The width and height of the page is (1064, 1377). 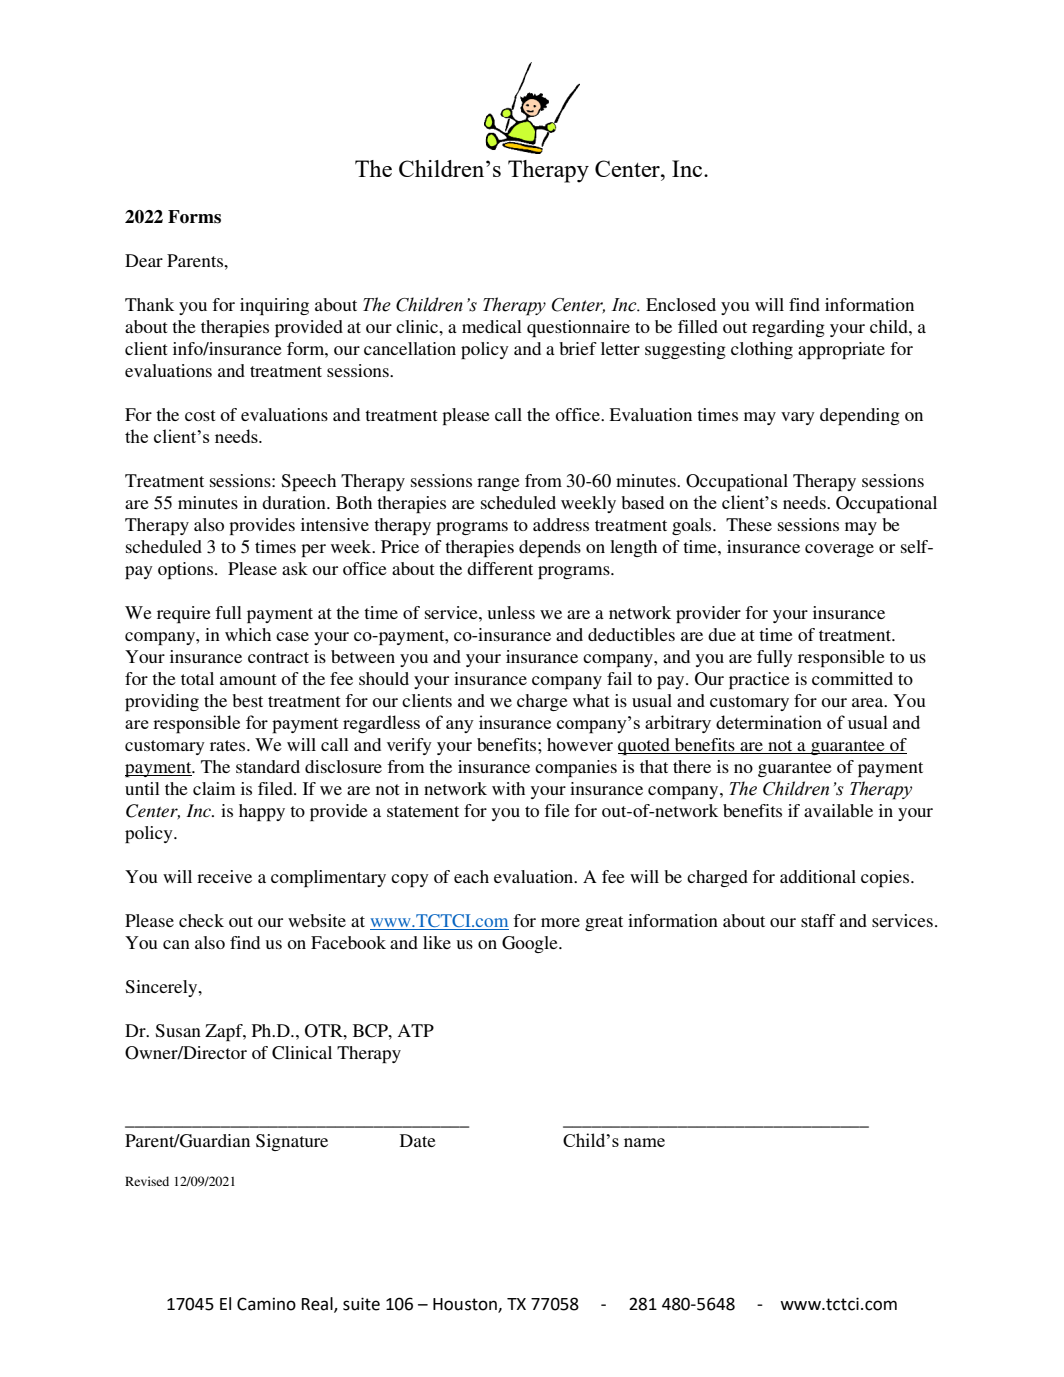 I want to click on Camino, so click(x=266, y=1304).
